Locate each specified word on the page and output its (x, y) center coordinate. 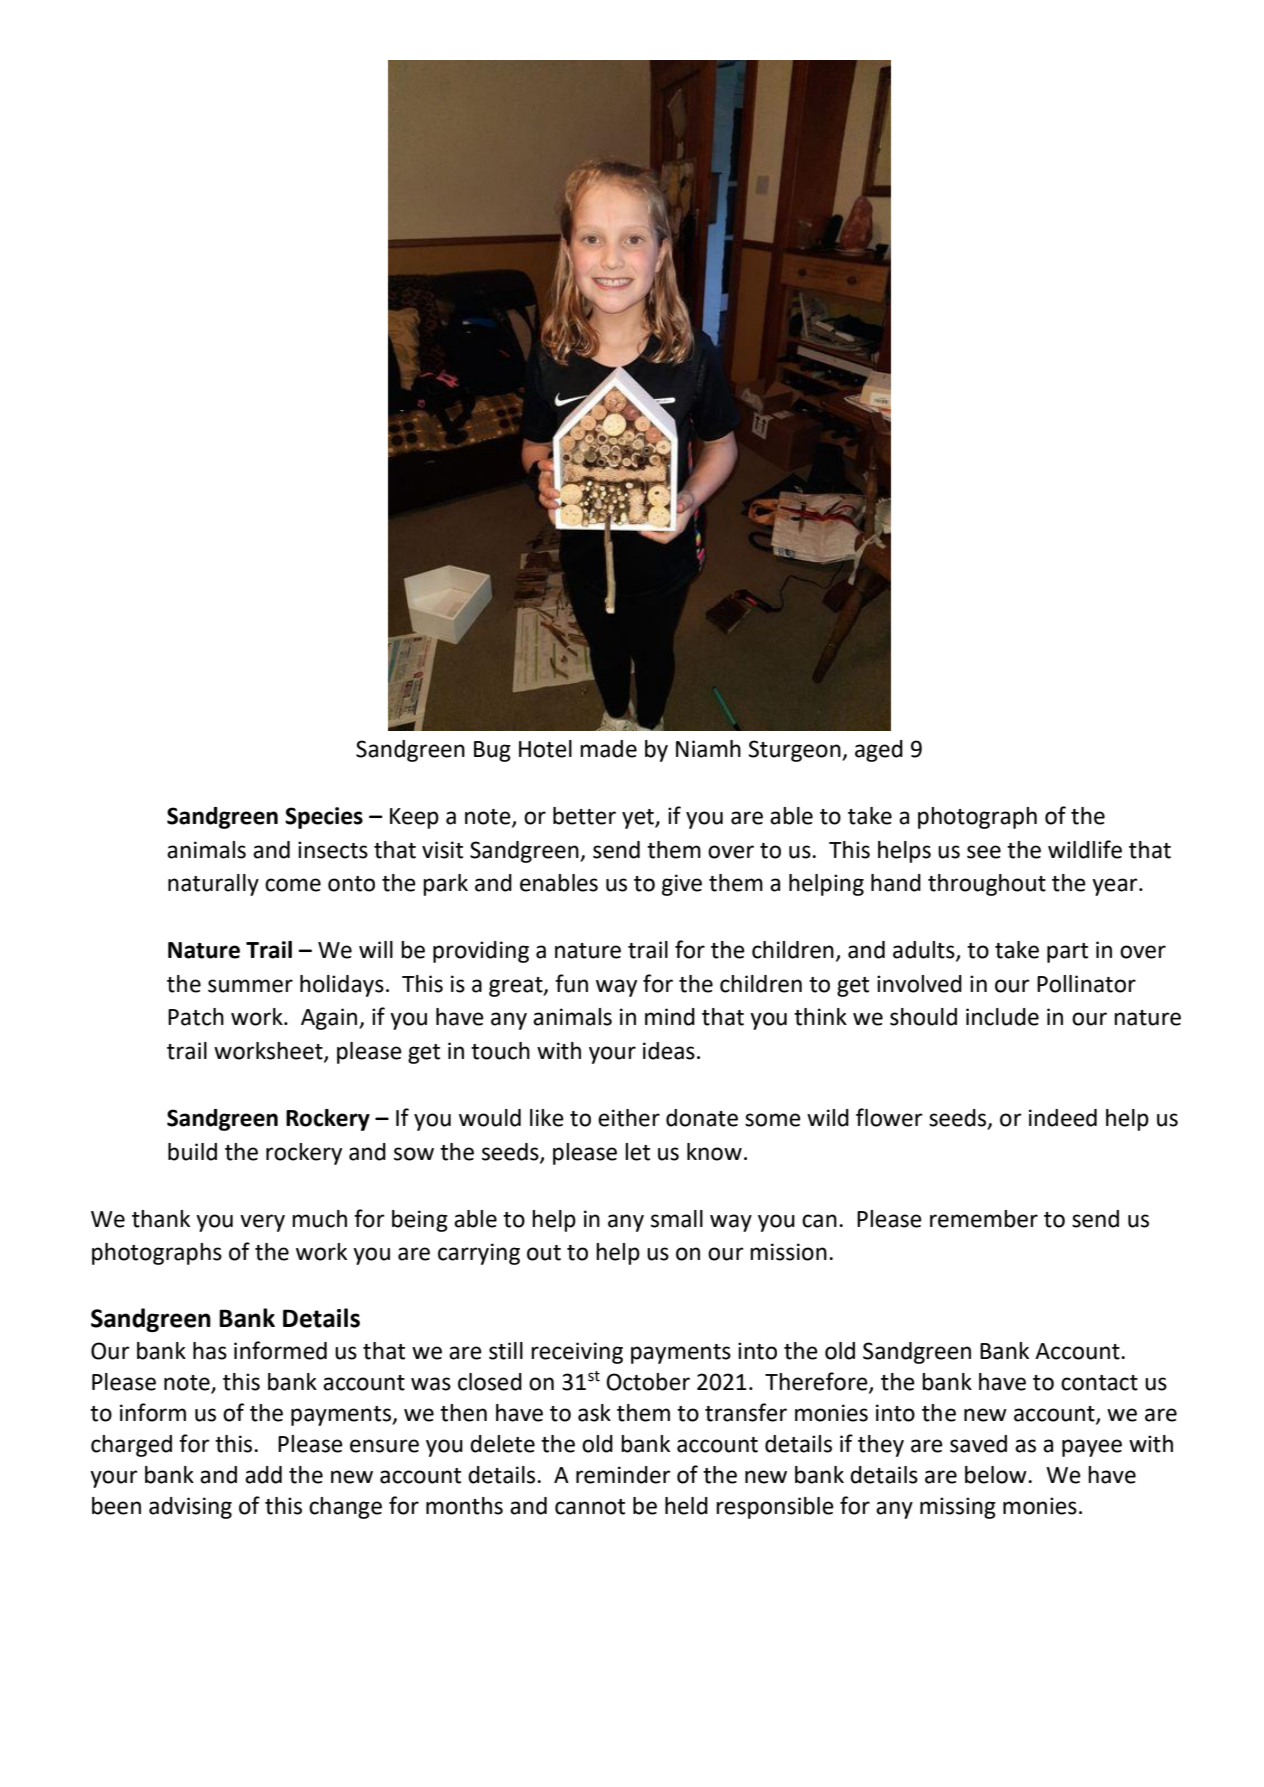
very (262, 1223)
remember (984, 1219)
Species (324, 818)
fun (571, 983)
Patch (196, 1017)
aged (879, 751)
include (1002, 1017)
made (608, 749)
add (263, 1475)
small (677, 1219)
